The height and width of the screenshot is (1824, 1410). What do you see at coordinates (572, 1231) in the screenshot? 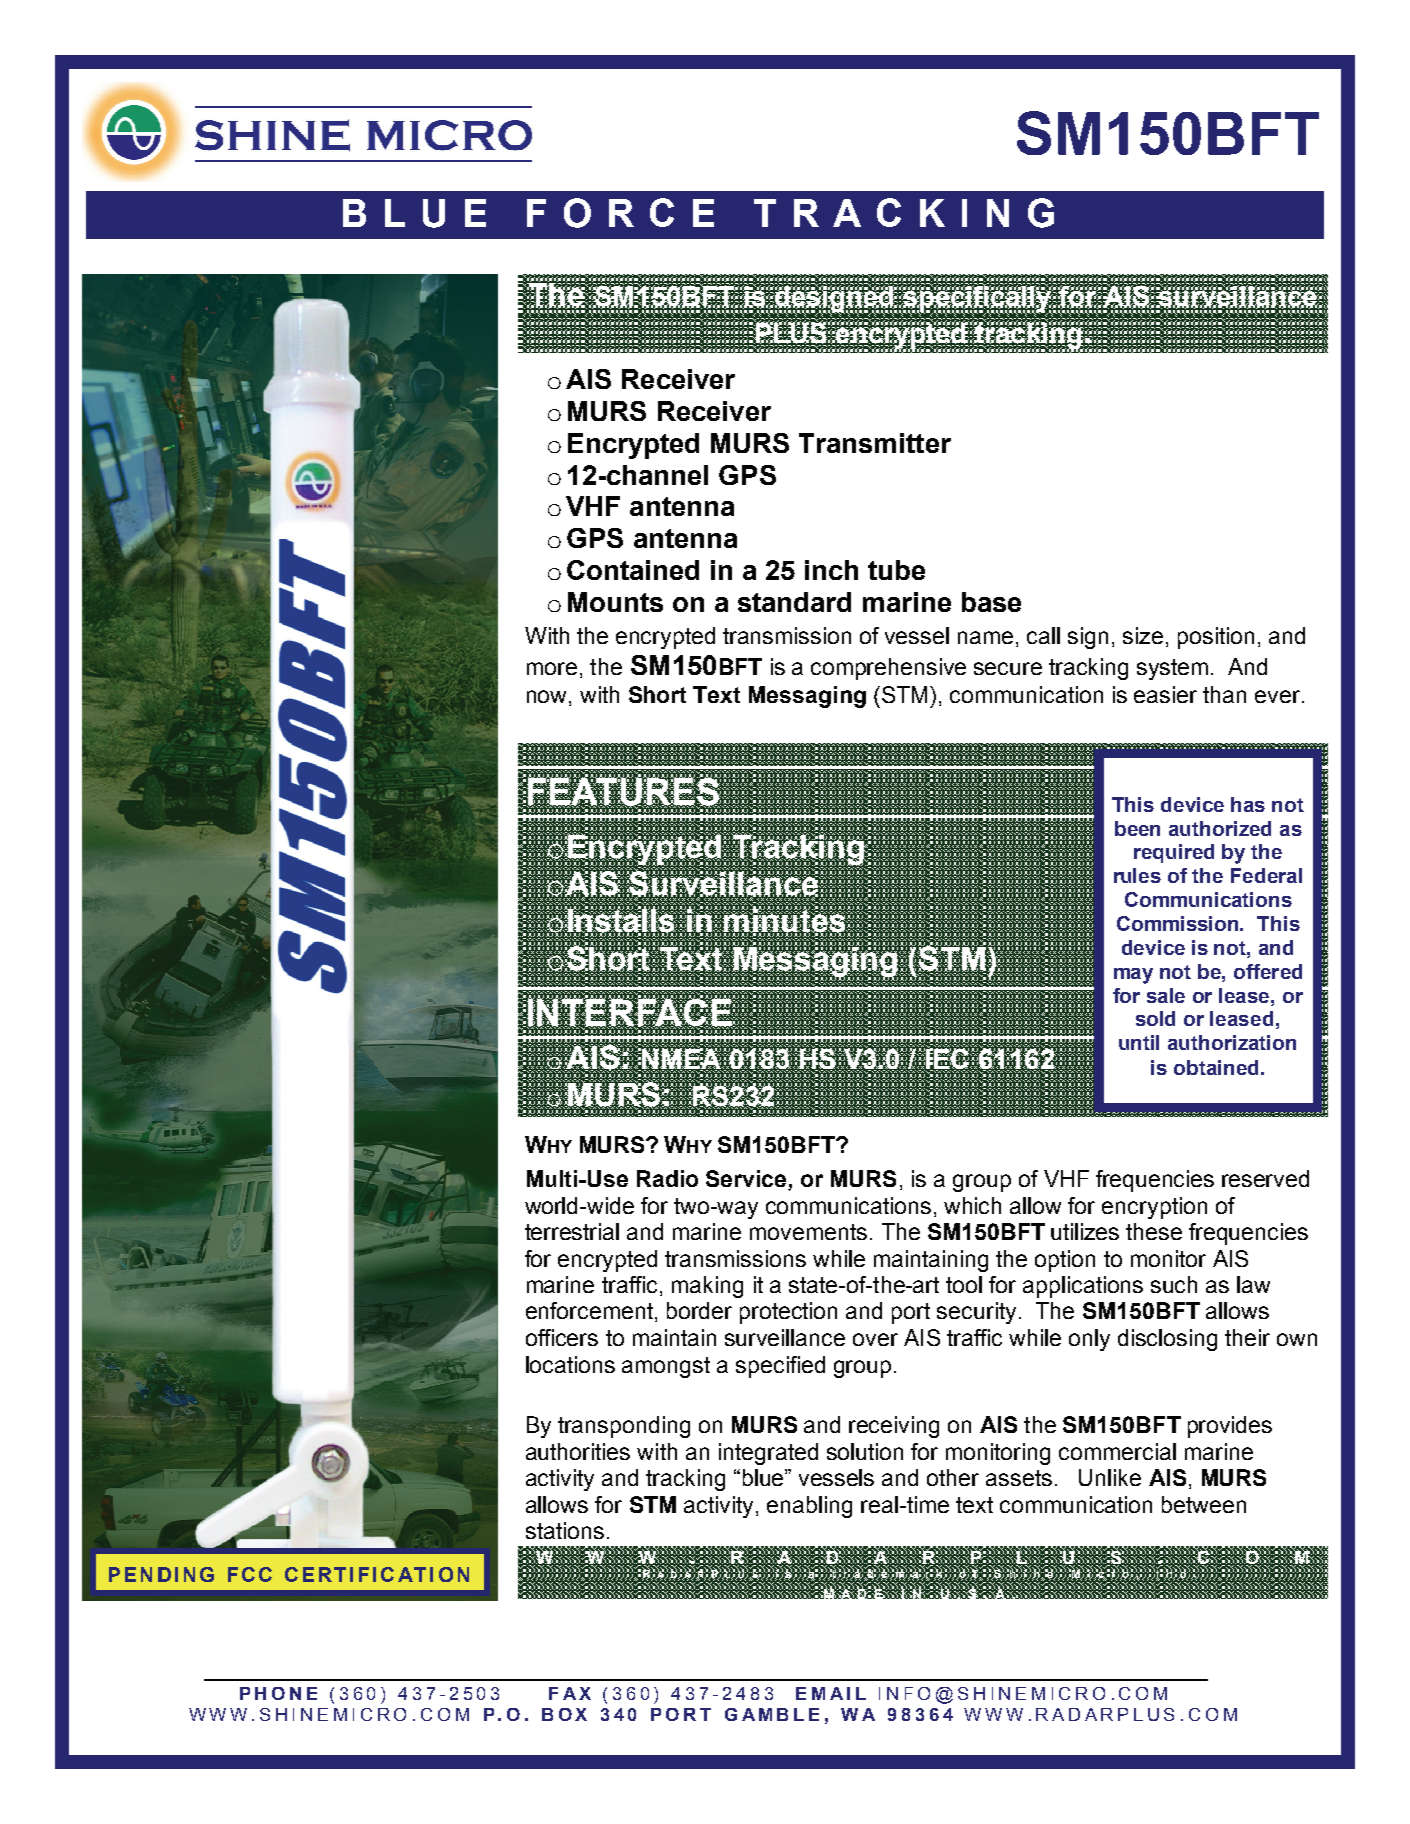
I see `terrestrial` at bounding box center [572, 1231].
